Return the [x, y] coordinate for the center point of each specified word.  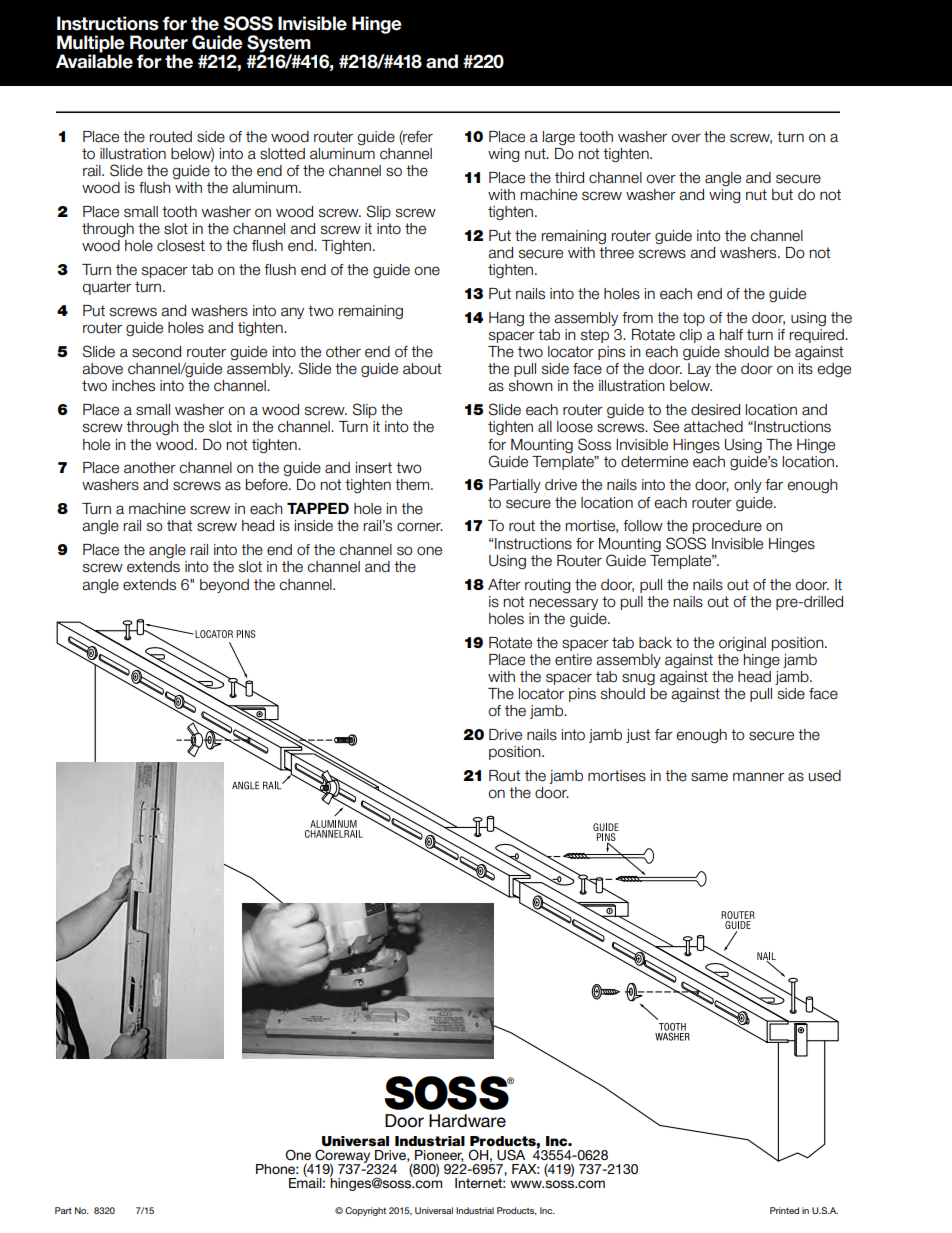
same [709, 777]
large [559, 138]
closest [181, 246]
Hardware [467, 1121]
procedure [727, 527]
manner [758, 777]
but [782, 195]
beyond [224, 586]
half [731, 335]
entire [573, 660]
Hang [506, 319]
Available [94, 60]
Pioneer [439, 1156]
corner [420, 527]
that [179, 526]
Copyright [365, 1211]
